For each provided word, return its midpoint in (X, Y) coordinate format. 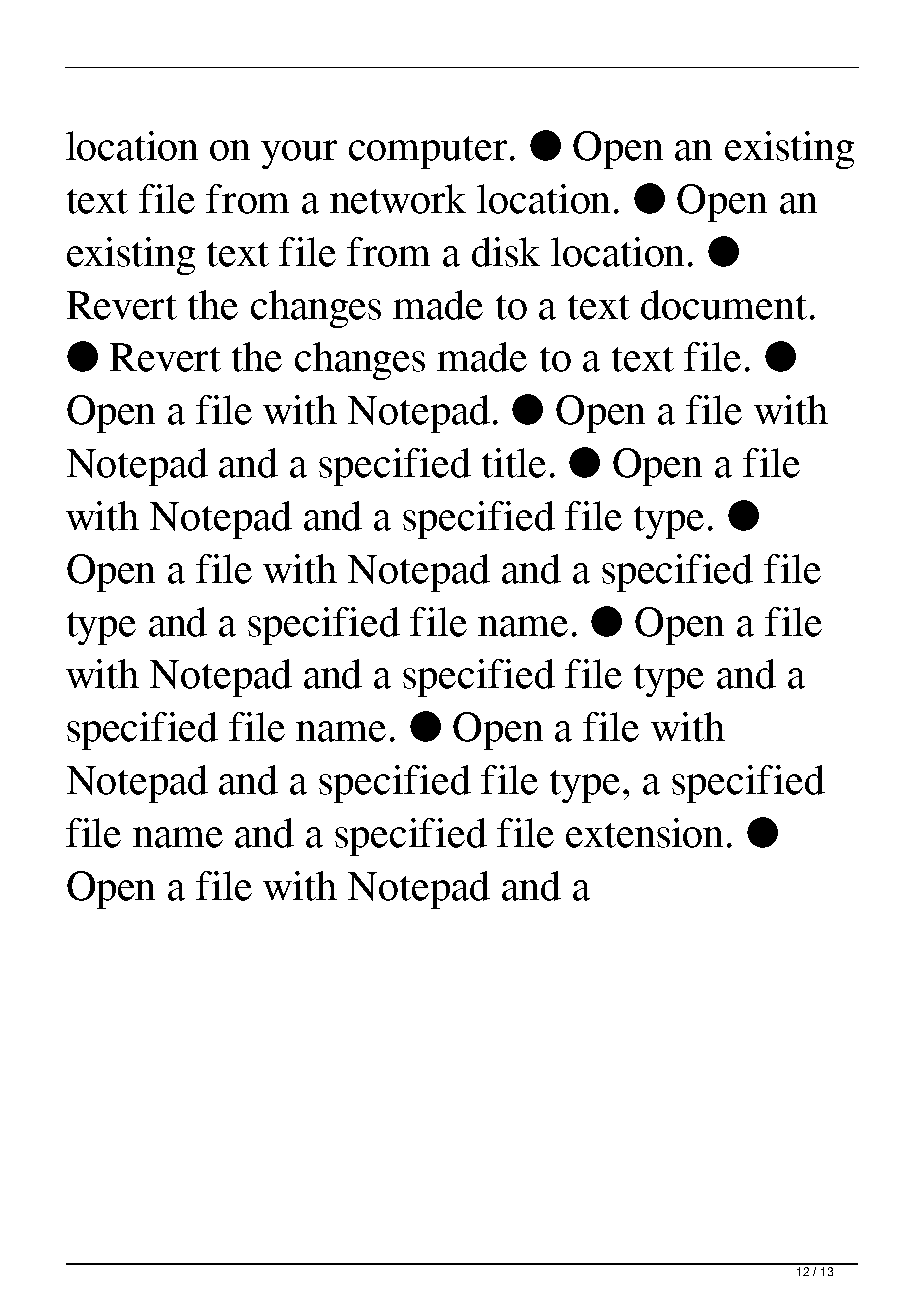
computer (428, 152)
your (299, 154)
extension (644, 833)
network (398, 199)
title (514, 463)
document (724, 305)
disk (506, 252)
